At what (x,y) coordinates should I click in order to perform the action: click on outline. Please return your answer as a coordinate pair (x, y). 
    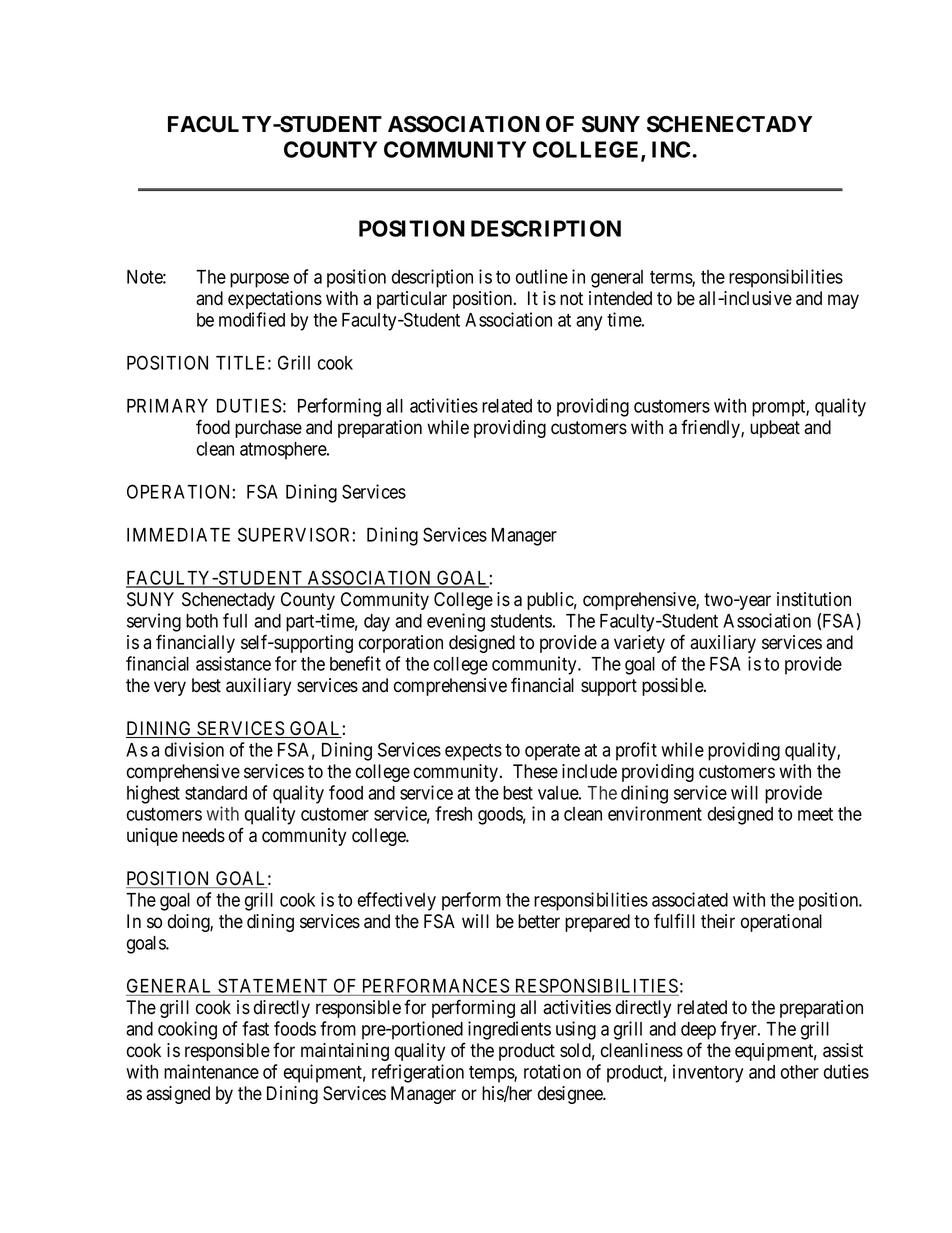
    Looking at the image, I should click on (542, 276).
